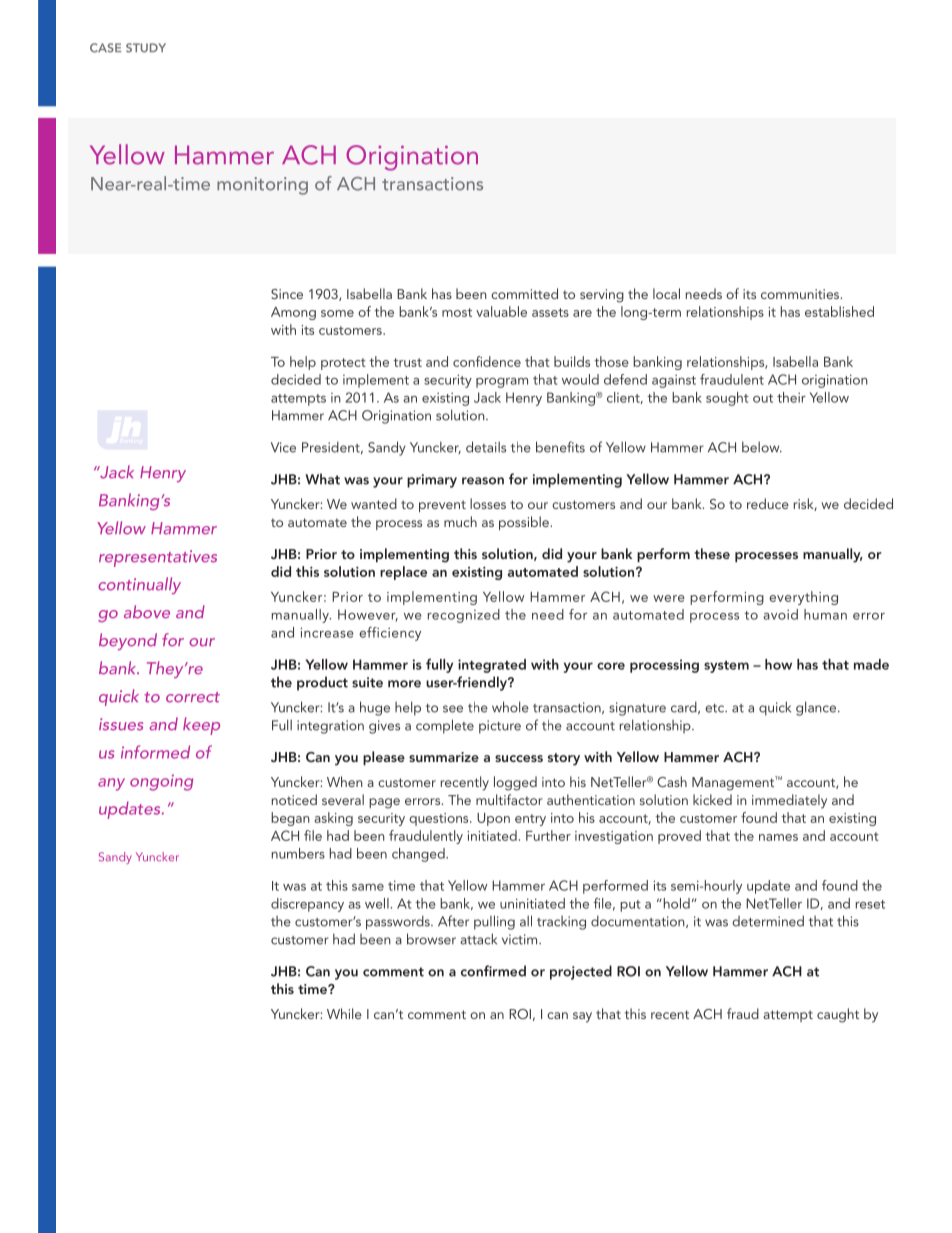 Image resolution: width=952 pixels, height=1233 pixels. Describe the element at coordinates (344, 1013) in the screenshot. I see `While` at that location.
